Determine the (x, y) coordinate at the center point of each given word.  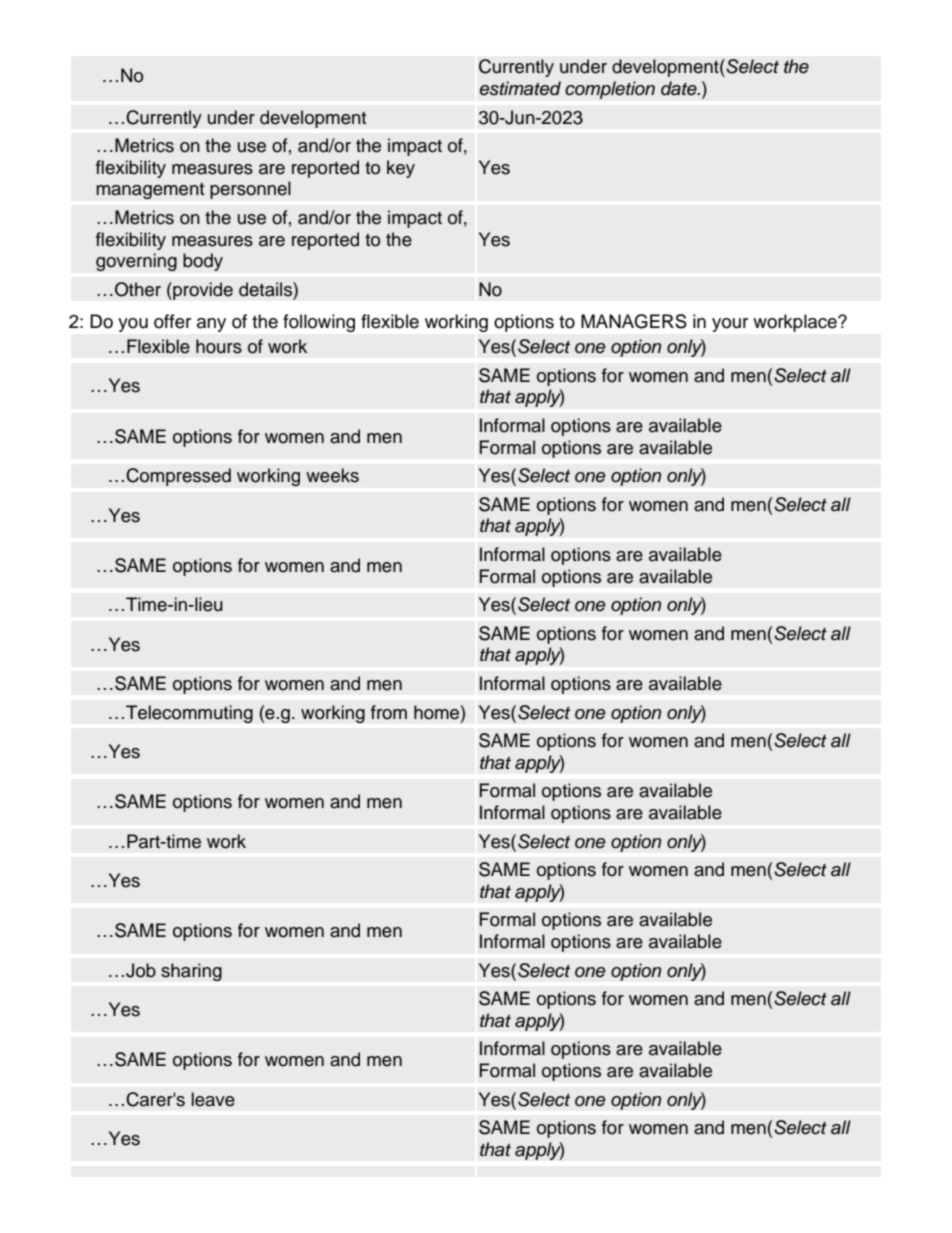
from (389, 712)
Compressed (178, 477)
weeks (332, 475)
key (401, 169)
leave (213, 1099)
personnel (250, 190)
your (730, 325)
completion (610, 90)
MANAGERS (634, 321)
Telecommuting (189, 714)
